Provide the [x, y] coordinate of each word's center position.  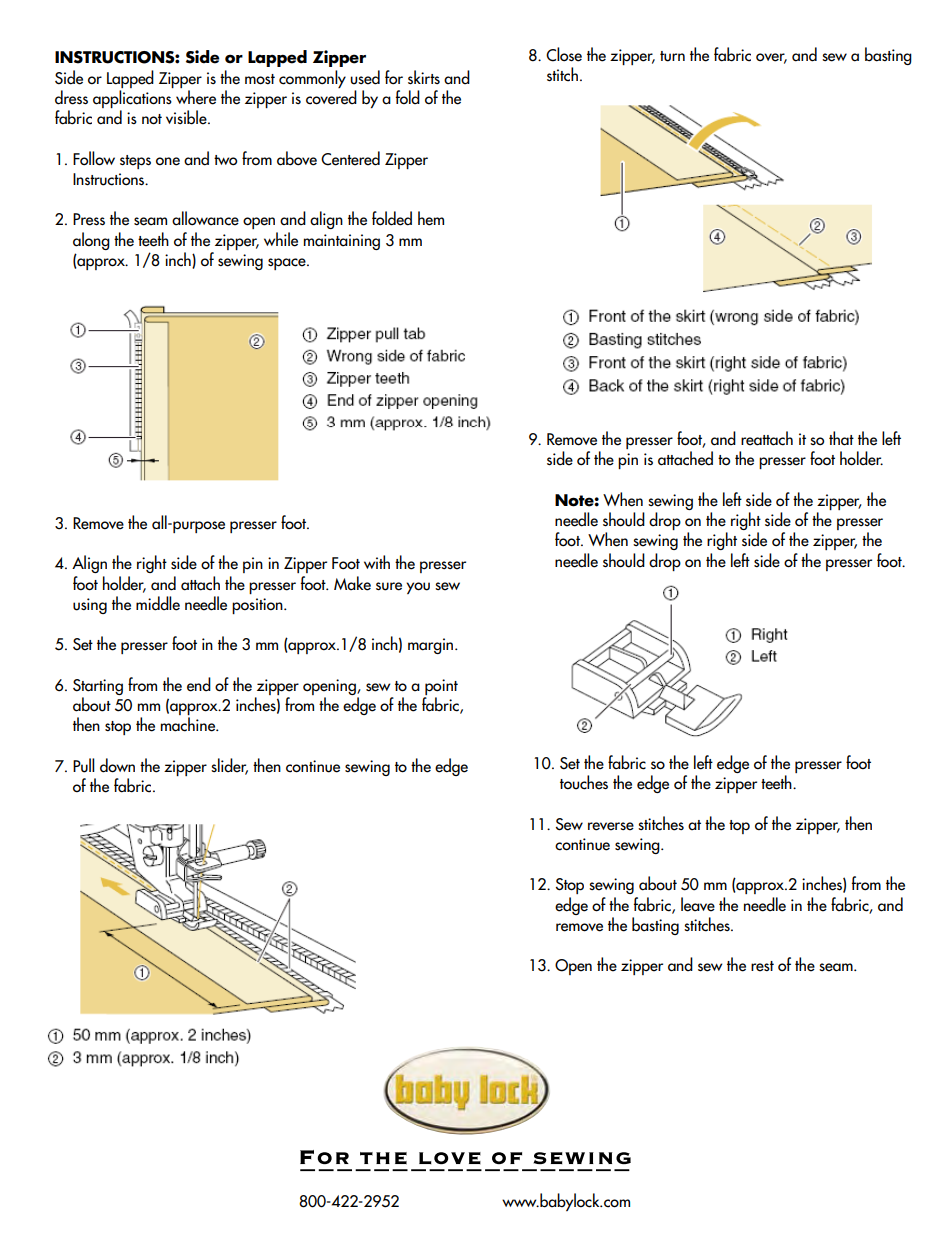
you [418, 588]
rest [762, 966]
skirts [424, 77]
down [117, 765]
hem [431, 218]
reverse [611, 826]
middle [158, 603]
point [441, 687]
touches [584, 782]
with [377, 562]
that [841, 438]
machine [188, 724]
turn [672, 56]
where [196, 97]
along [91, 241]
